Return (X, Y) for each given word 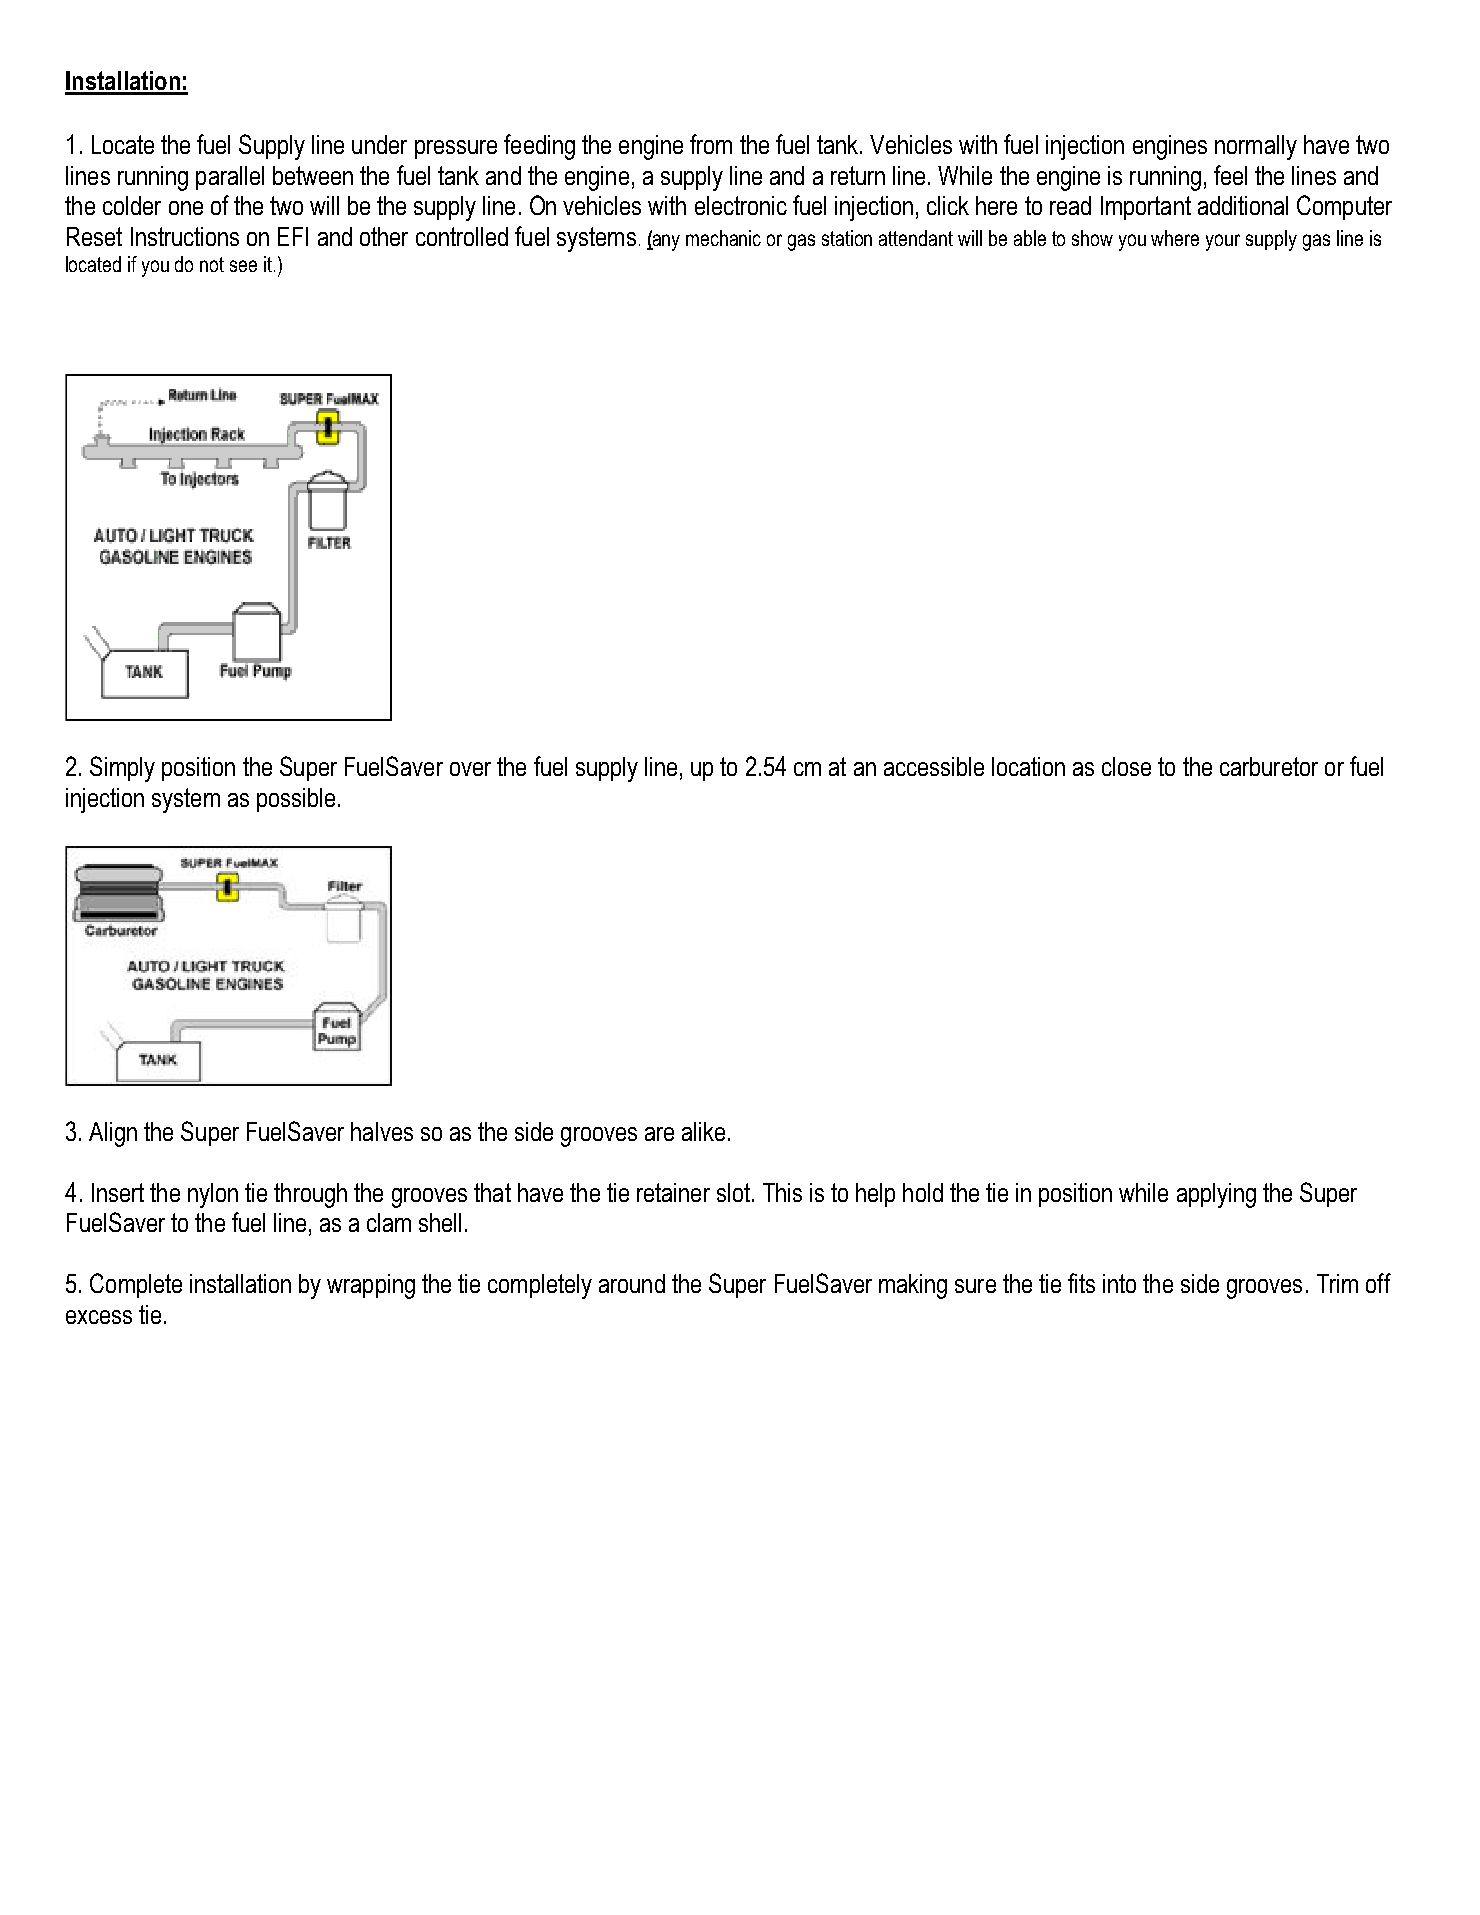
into (1119, 1283)
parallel (230, 178)
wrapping (371, 1286)
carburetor (1269, 766)
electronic (741, 205)
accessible (934, 766)
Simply (122, 769)
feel (1230, 175)
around (632, 1283)
